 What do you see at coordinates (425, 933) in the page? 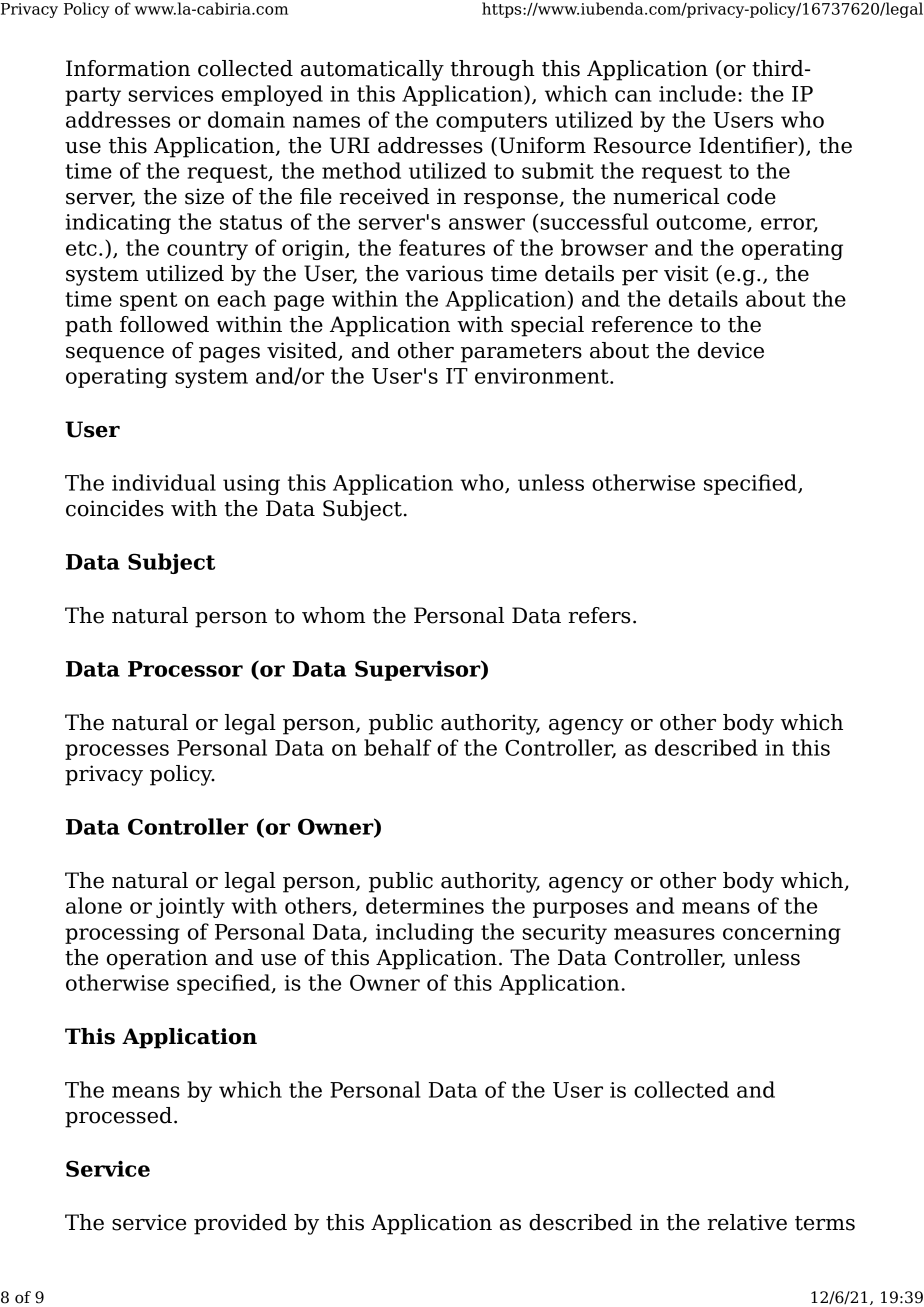
I see `including` at bounding box center [425, 933].
